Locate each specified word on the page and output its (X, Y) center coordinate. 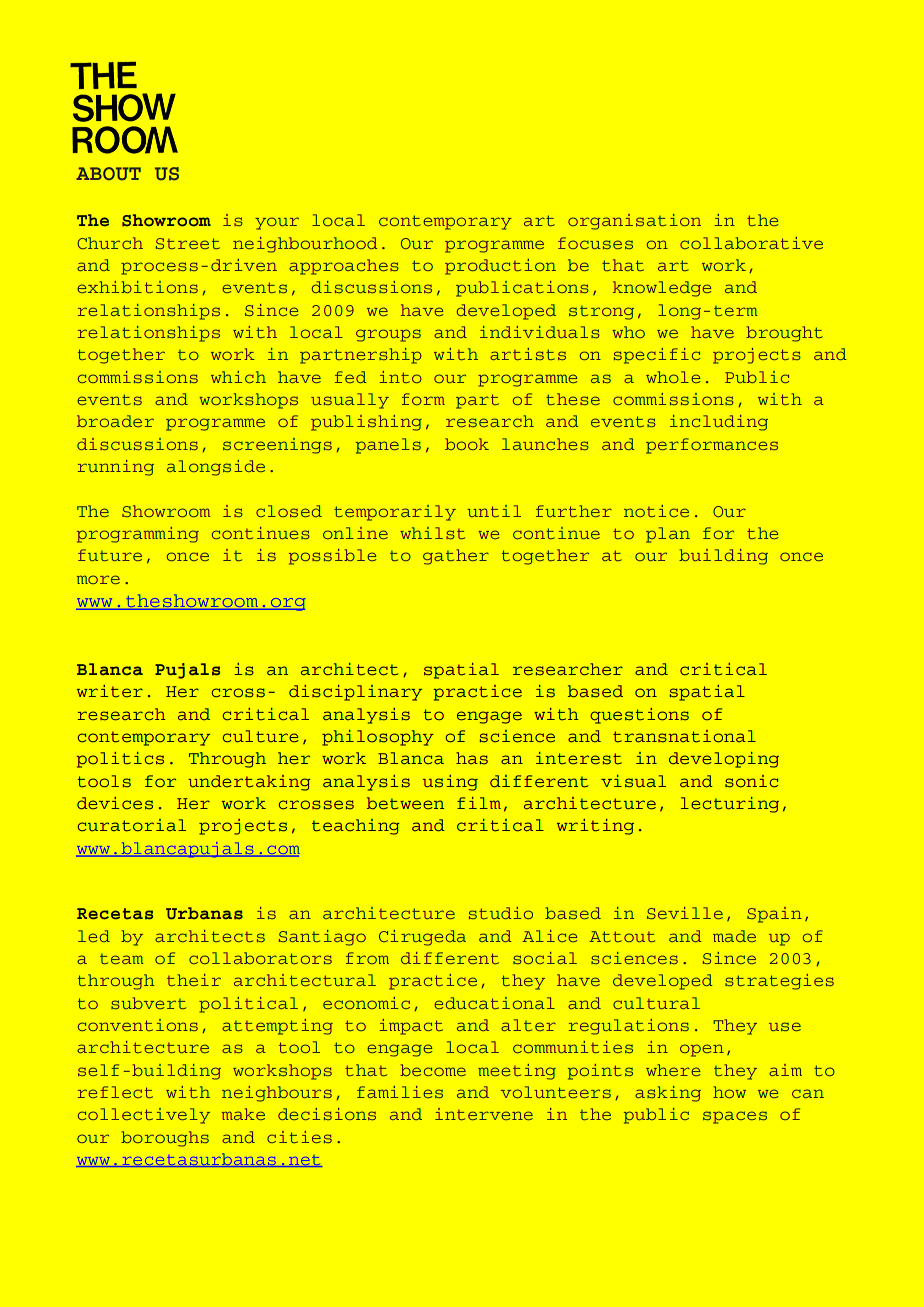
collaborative (751, 243)
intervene (484, 1114)
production (500, 267)
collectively (144, 1116)
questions (640, 716)
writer (110, 691)
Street (188, 243)
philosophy (378, 738)
